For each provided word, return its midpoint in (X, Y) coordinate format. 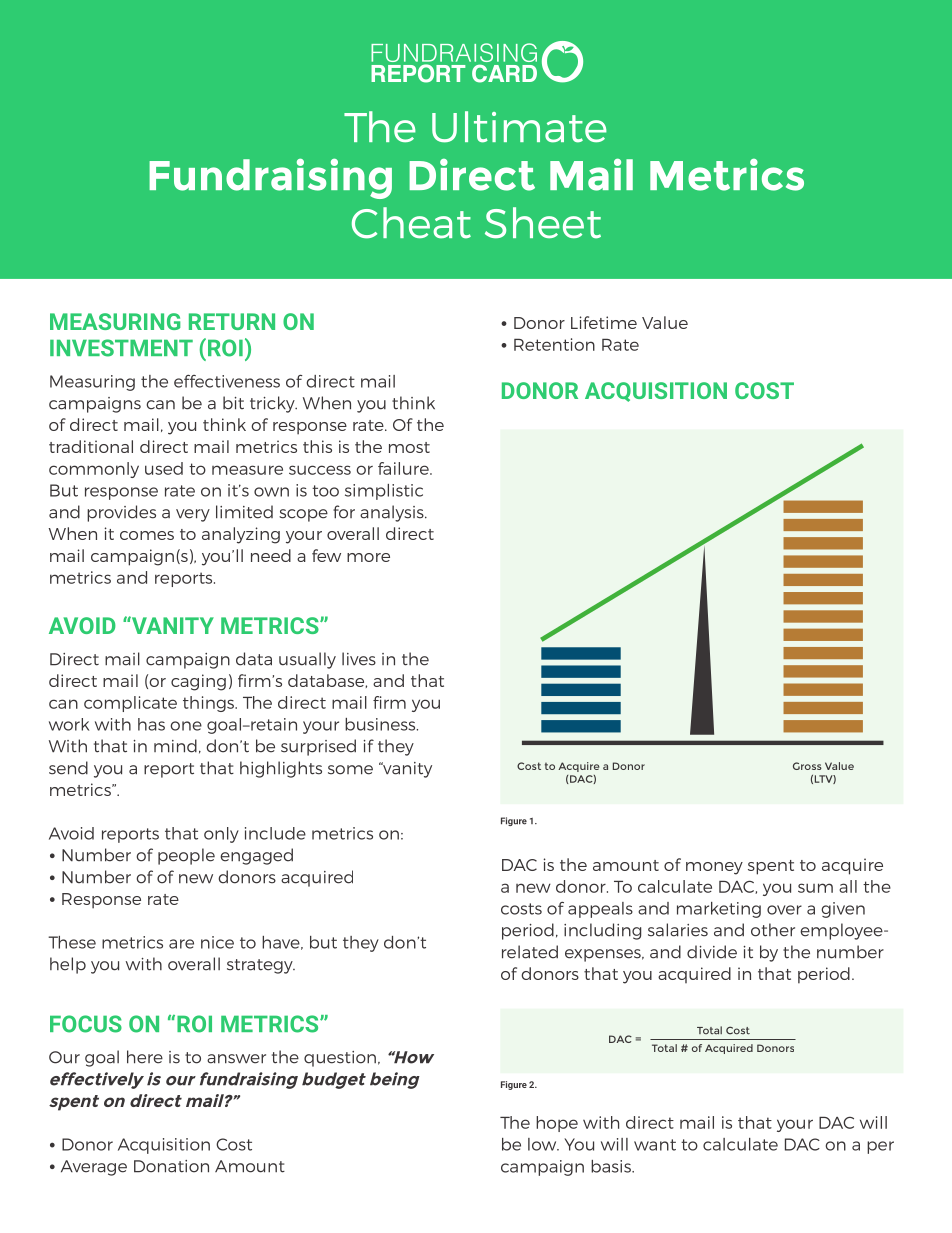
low (543, 1144)
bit (233, 403)
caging (198, 682)
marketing (719, 910)
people (186, 856)
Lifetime (604, 322)
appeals (600, 910)
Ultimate (519, 127)
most (409, 447)
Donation (171, 1166)
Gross (807, 766)
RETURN (232, 321)
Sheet (543, 223)
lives (359, 659)
